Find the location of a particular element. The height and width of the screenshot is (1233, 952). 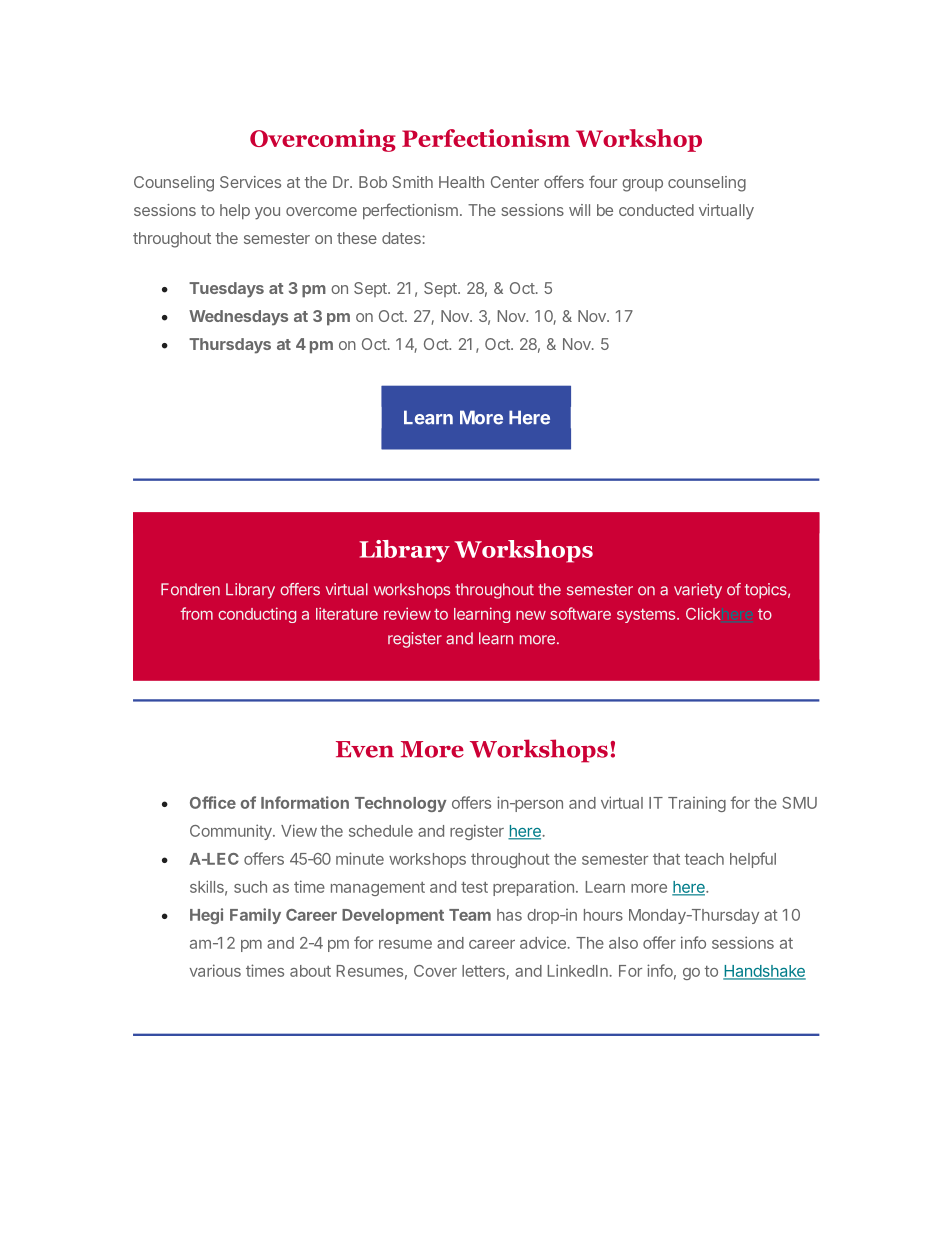

group is located at coordinates (642, 185).
